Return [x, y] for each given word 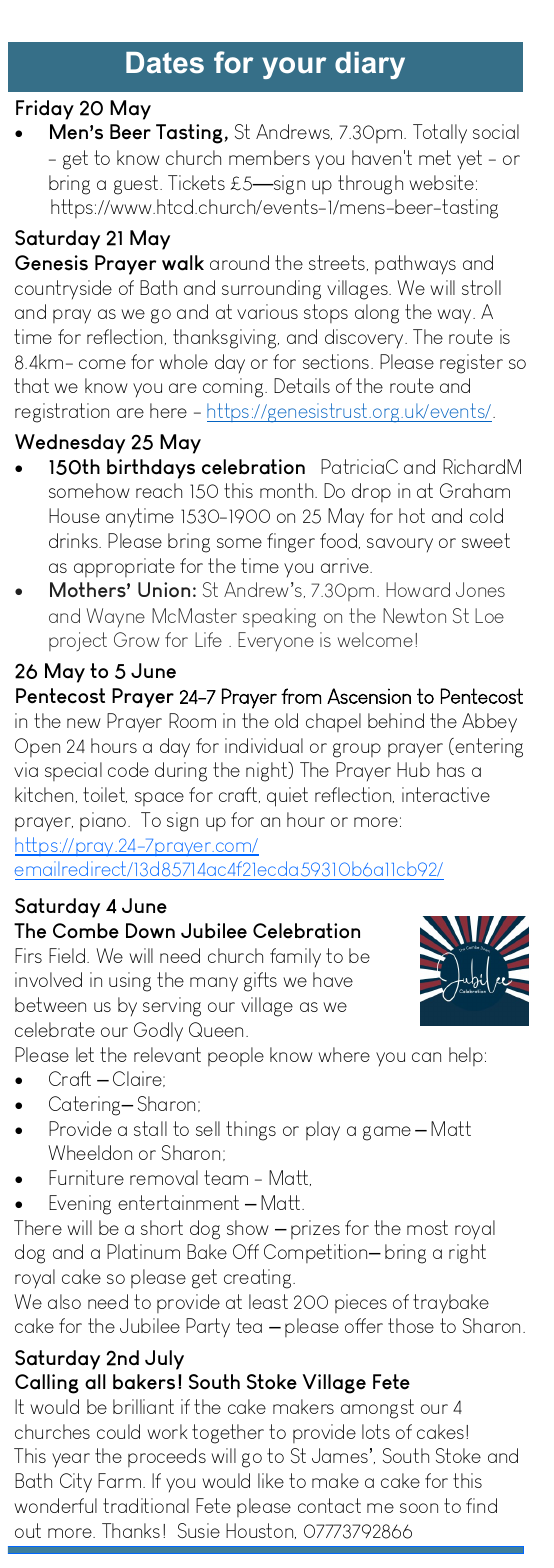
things [251, 1131]
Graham [475, 490]
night [268, 772]
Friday [45, 110]
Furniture [86, 1177]
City [76, 1482]
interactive [446, 794]
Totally [440, 133]
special [73, 771]
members [269, 157]
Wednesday [70, 444]
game [387, 1133]
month [288, 490]
